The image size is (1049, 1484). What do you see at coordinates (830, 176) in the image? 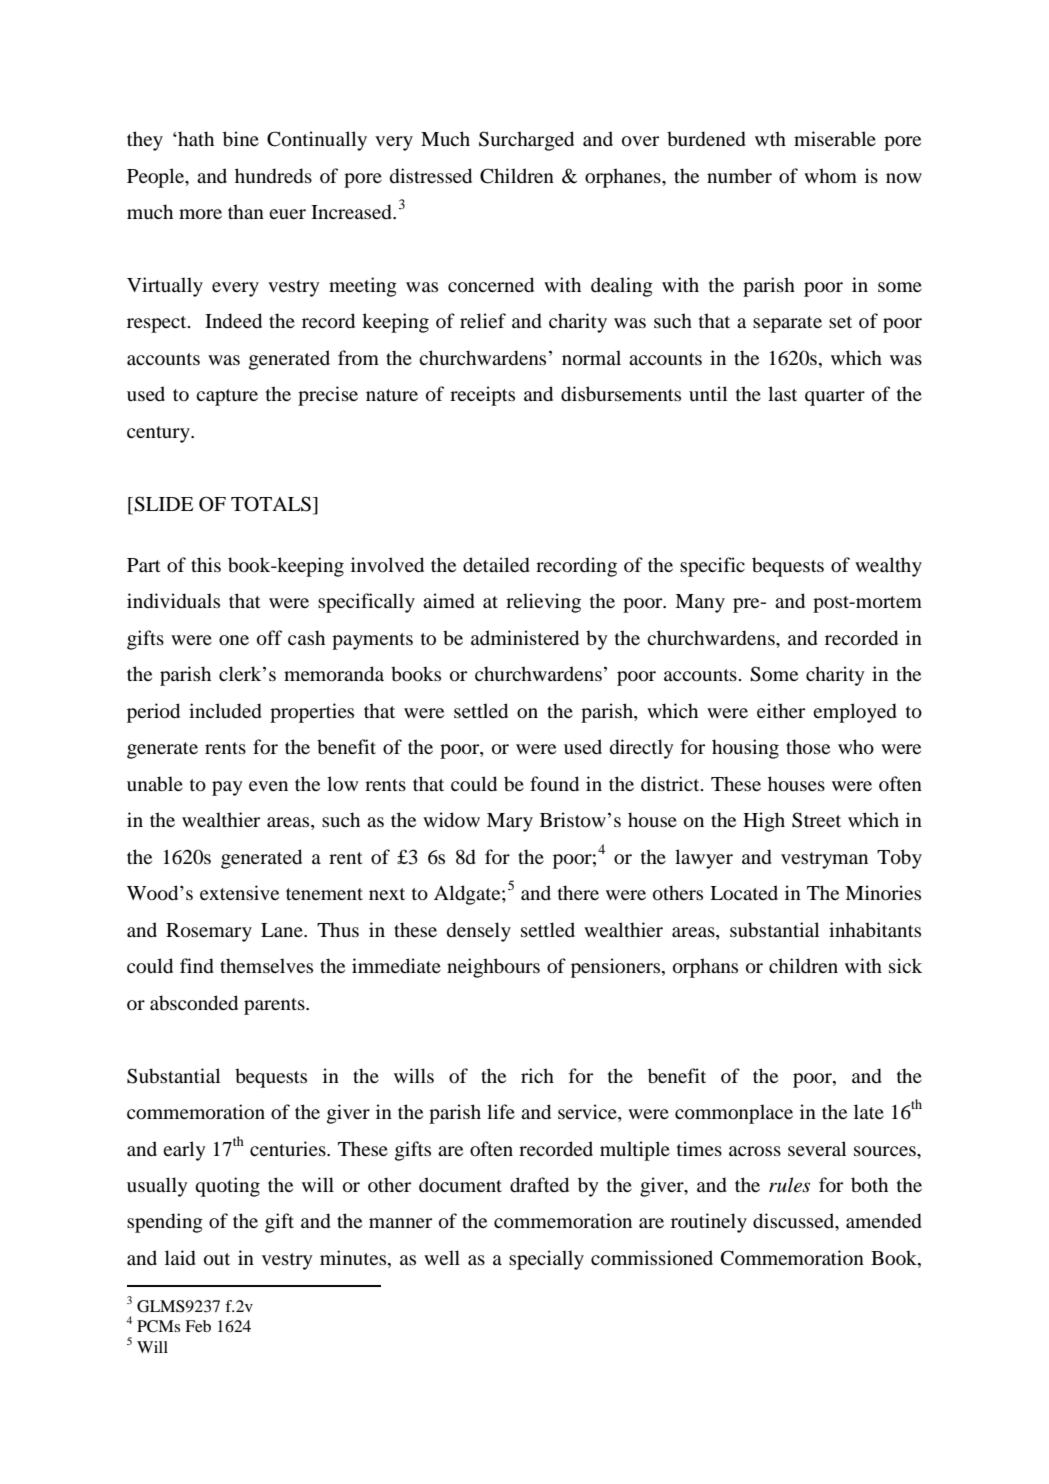
I see `whom` at bounding box center [830, 176].
